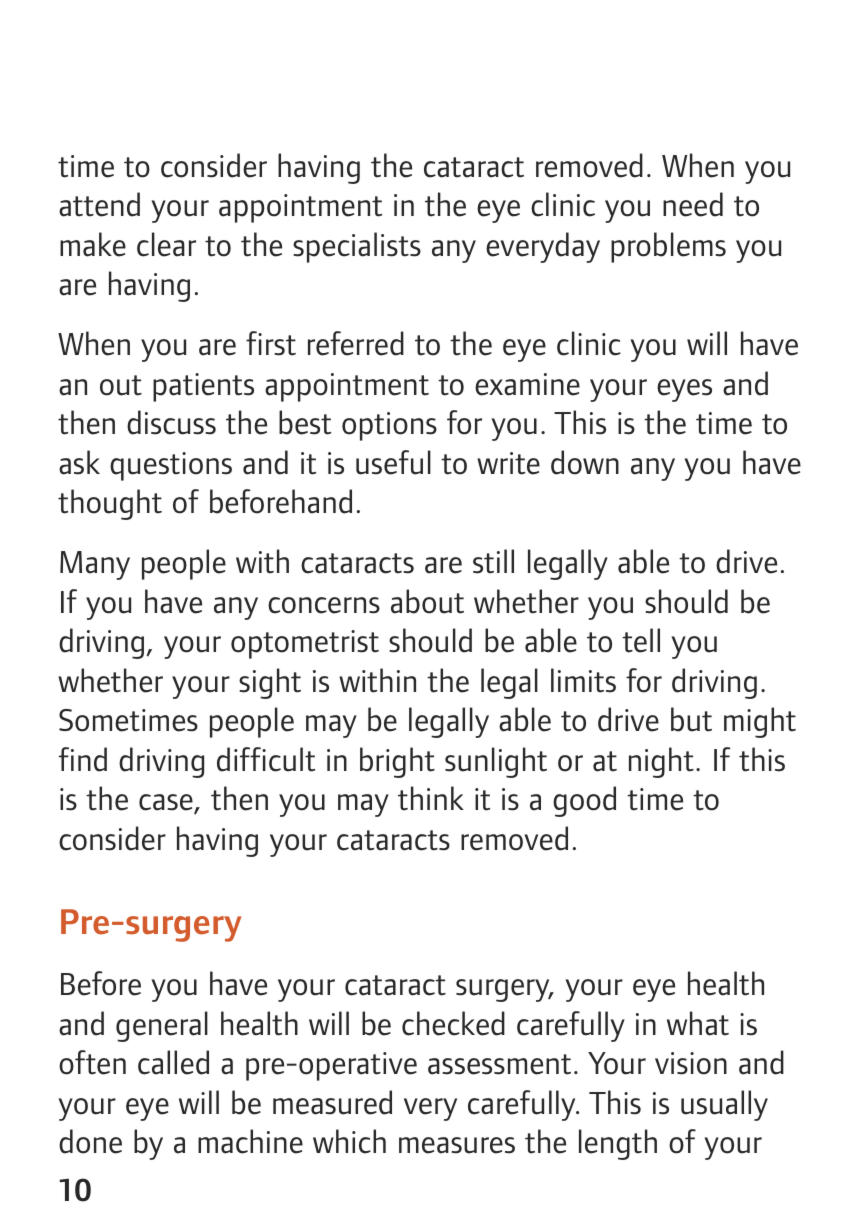 Image resolution: width=866 pixels, height=1225 pixels. Describe the element at coordinates (166, 244) in the page. I see `clear` at that location.
